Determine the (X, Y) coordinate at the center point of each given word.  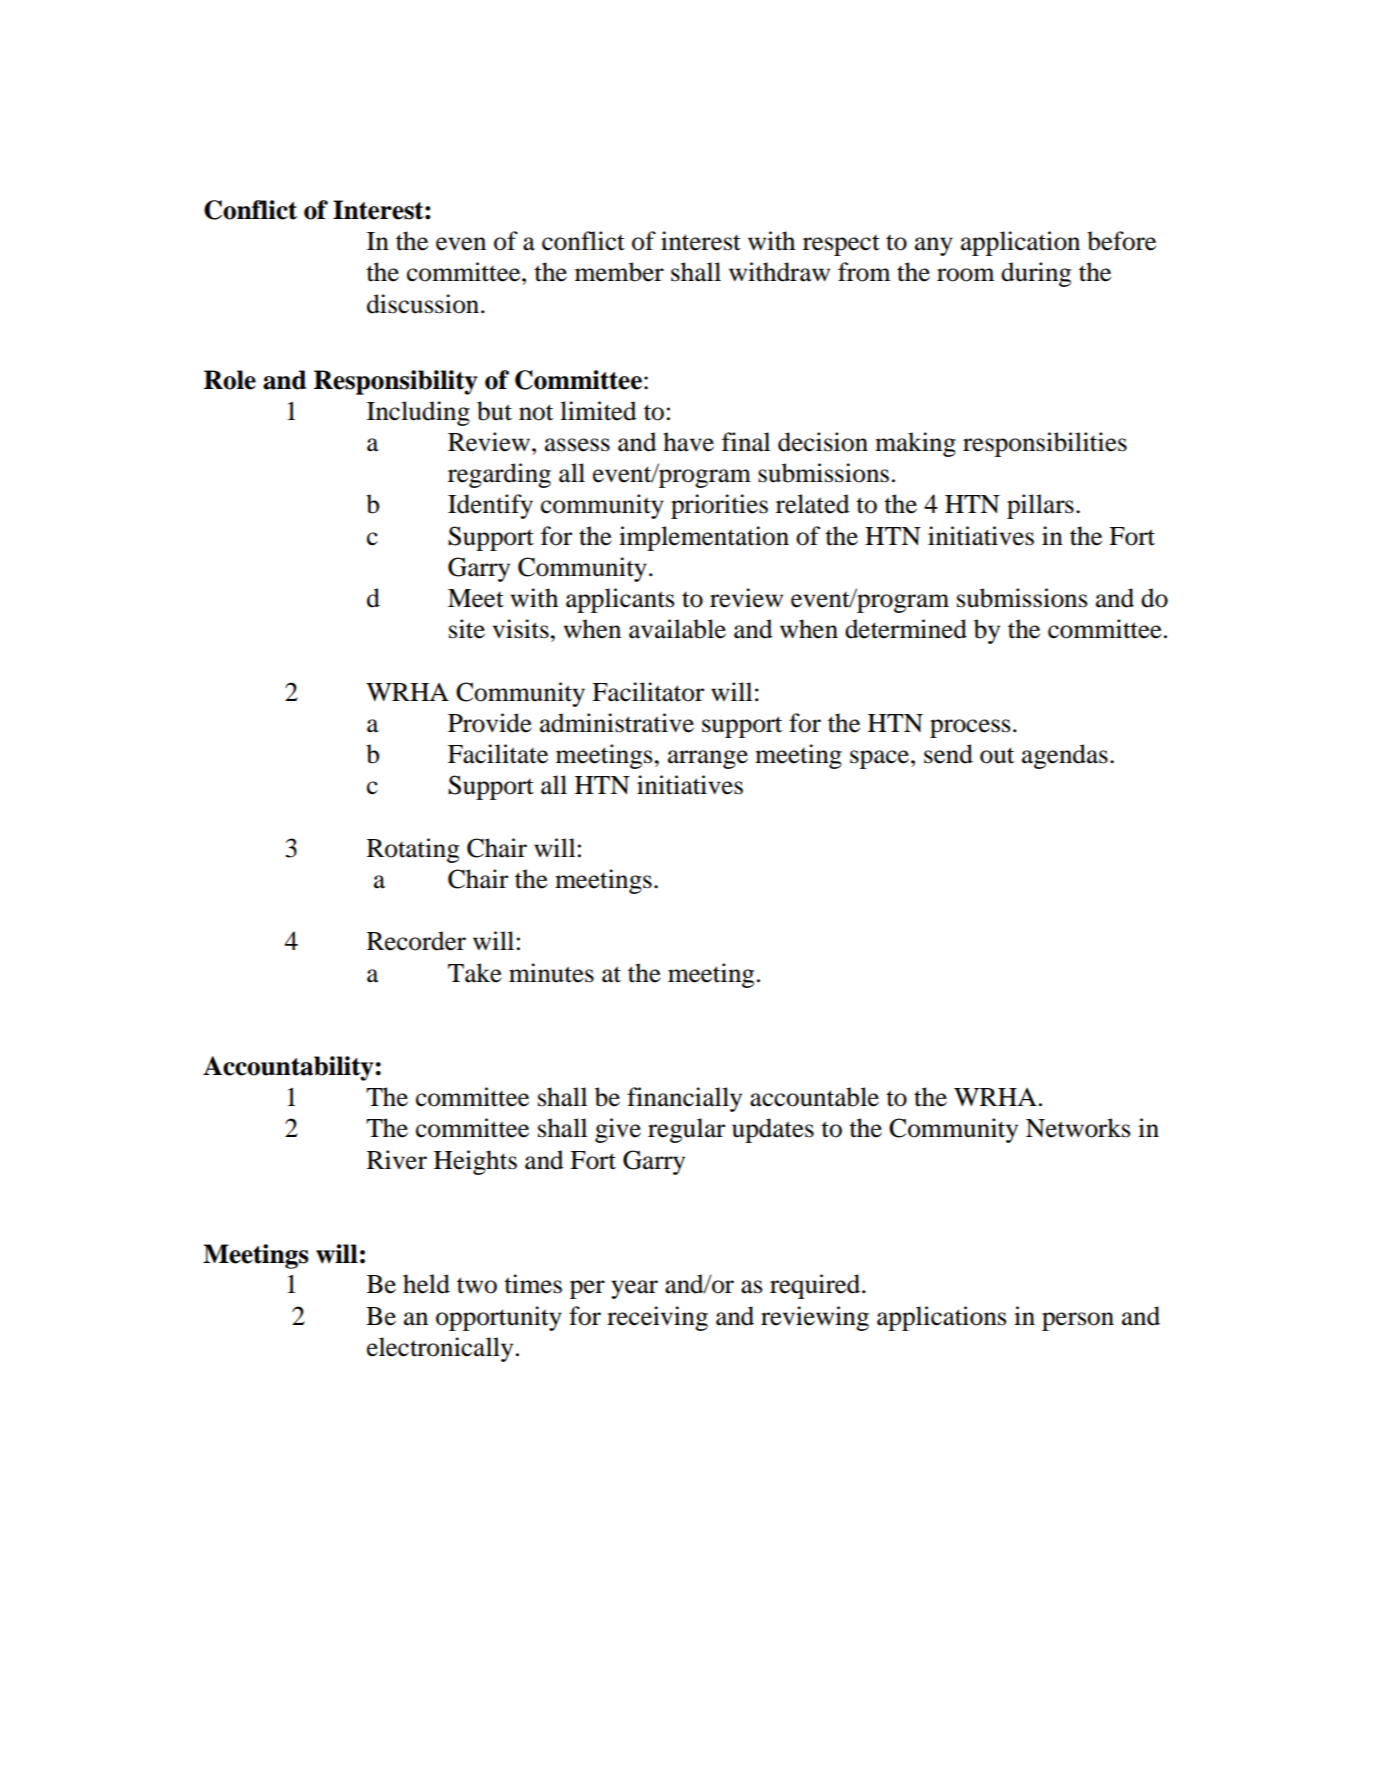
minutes (551, 973)
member (619, 272)
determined (906, 629)
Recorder (416, 941)
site (467, 629)
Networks (1078, 1128)
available (677, 629)
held (426, 1284)
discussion (424, 304)
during (1036, 274)
